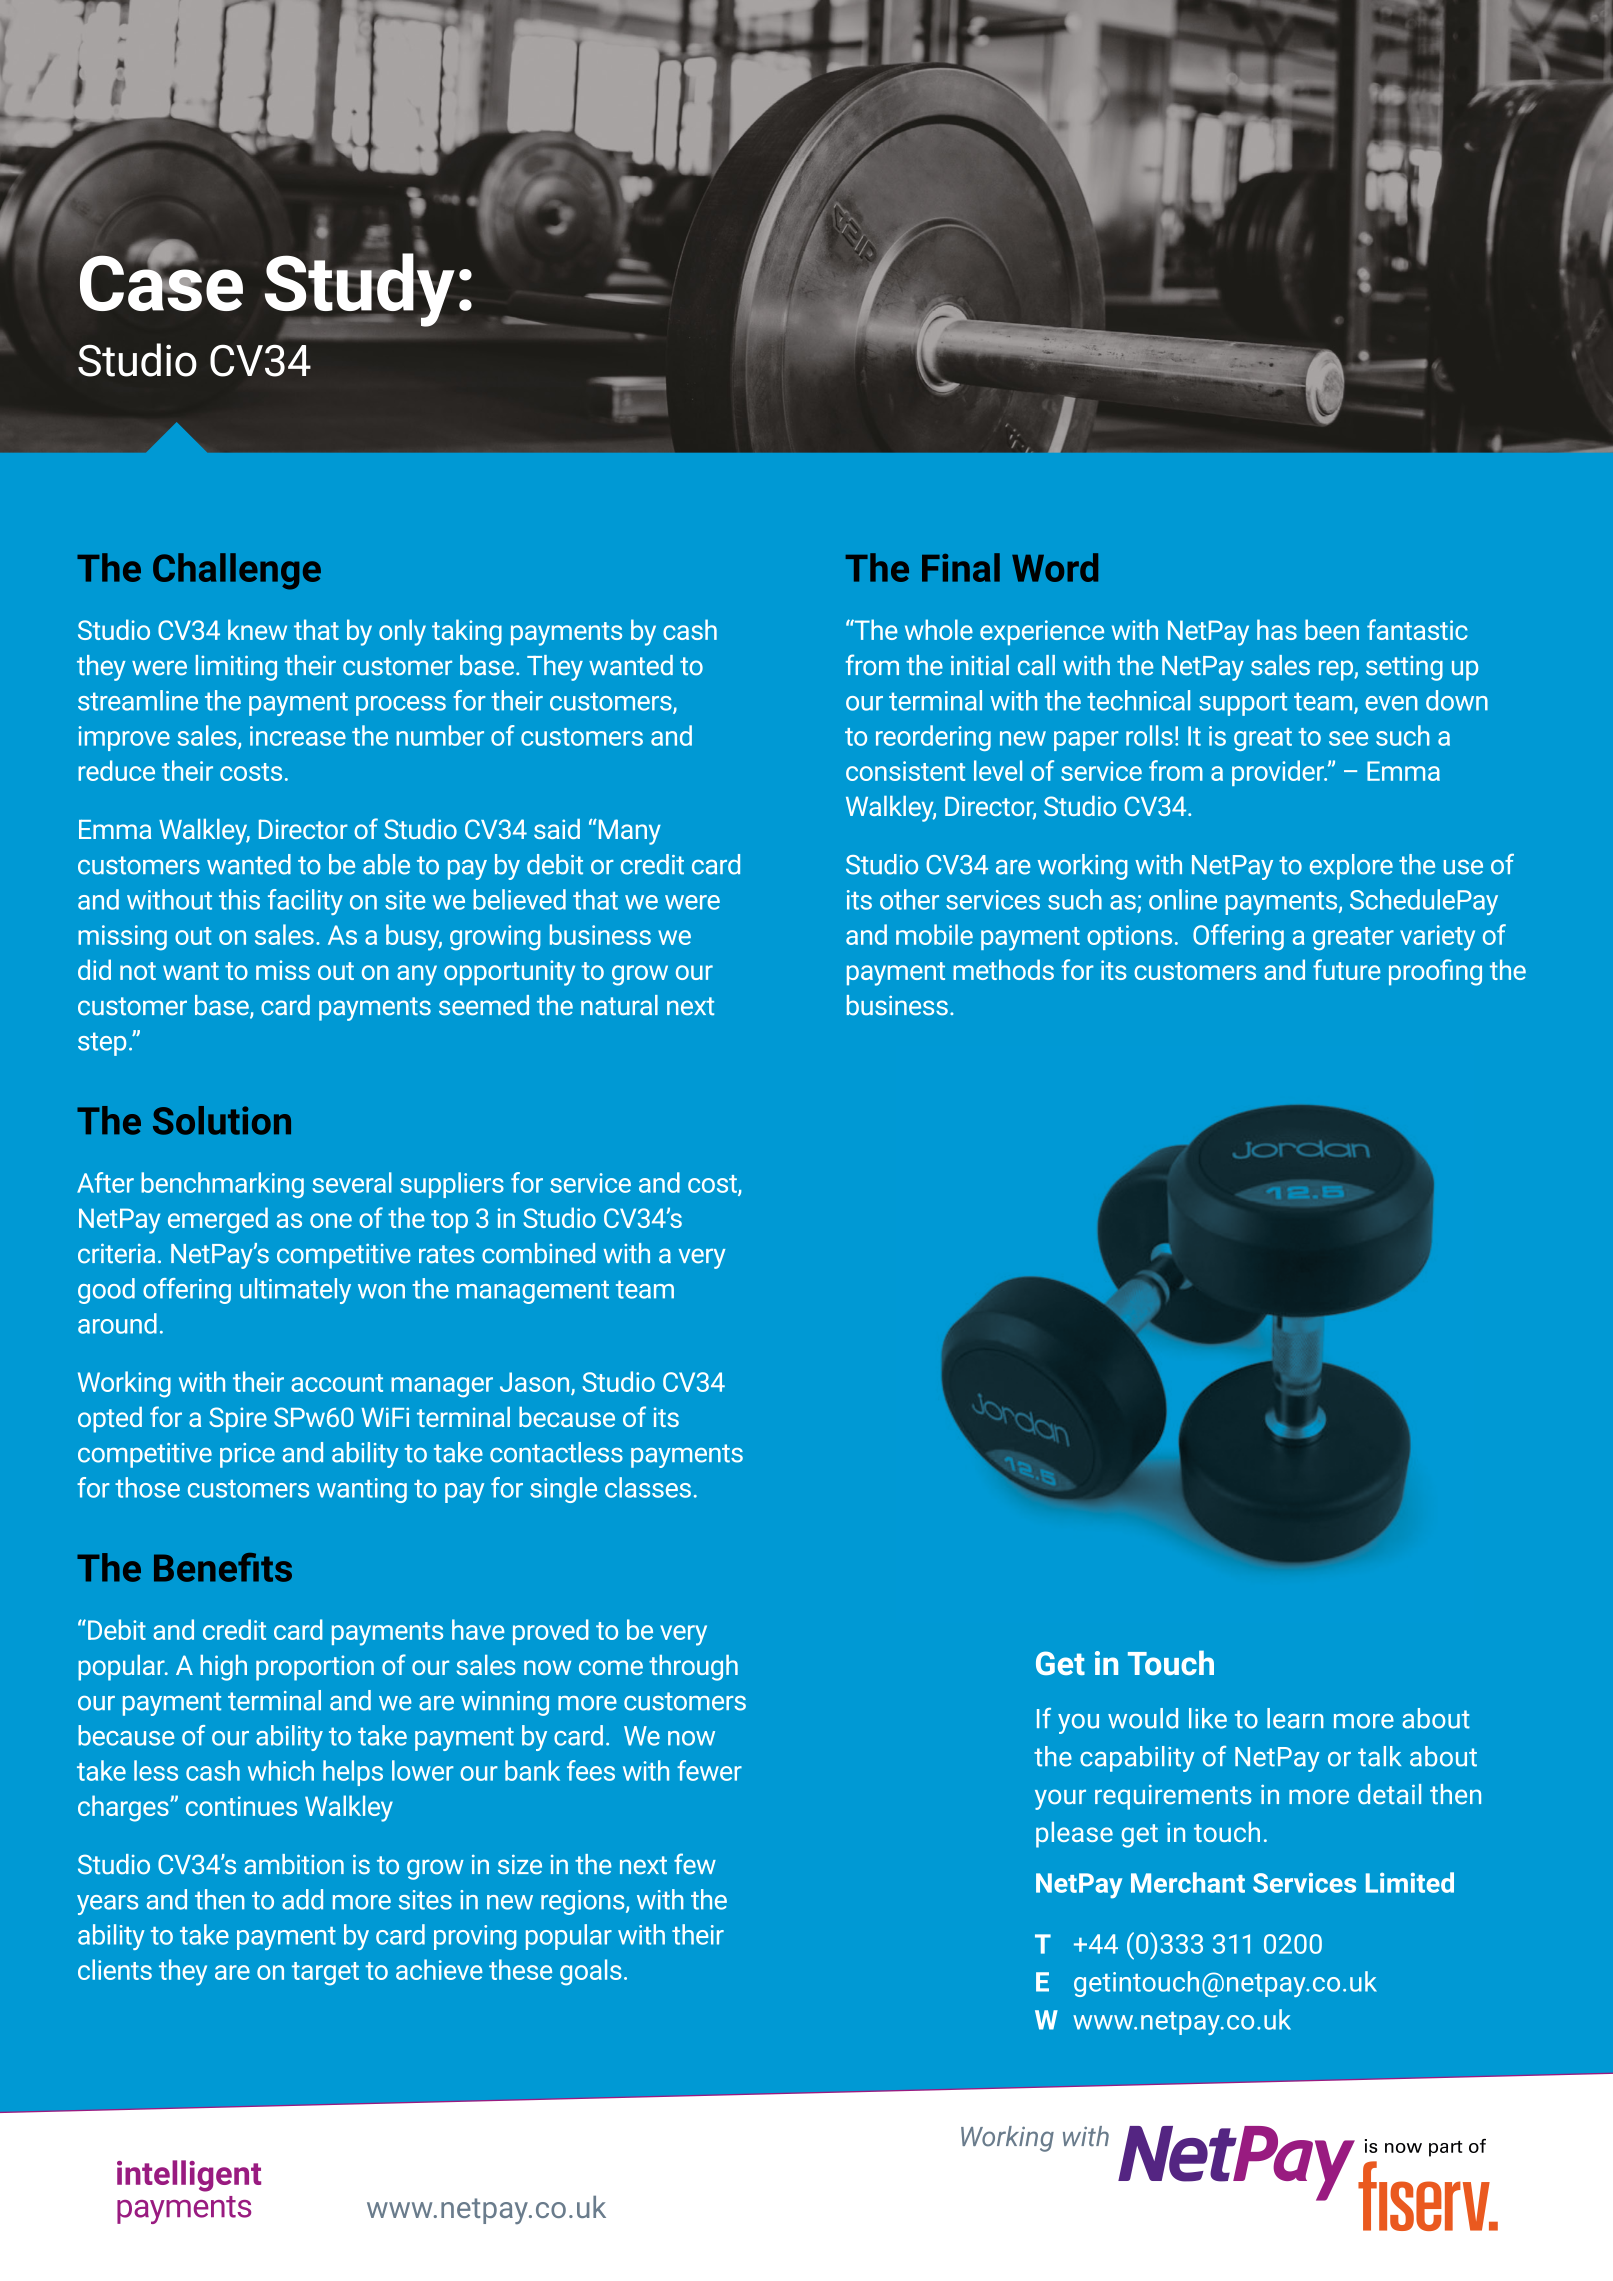 The height and width of the page is (2281, 1613). What do you see at coordinates (591, 1972) in the page?
I see `goals` at bounding box center [591, 1972].
